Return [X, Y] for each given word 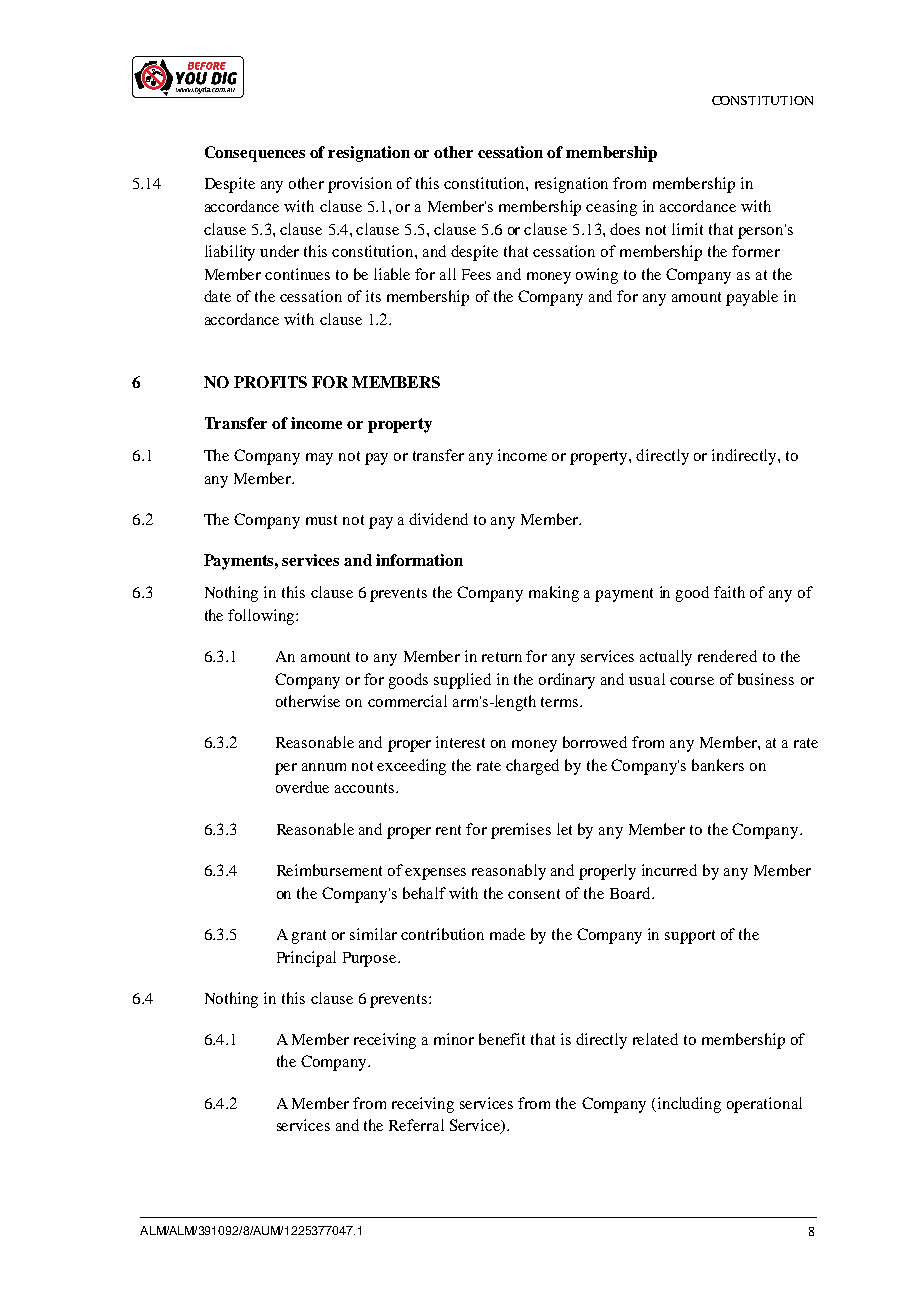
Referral [416, 1125]
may [319, 459]
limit [687, 229]
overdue [302, 787]
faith [729, 592]
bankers [718, 765]
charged [532, 767]
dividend [438, 519]
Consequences [255, 154]
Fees [476, 274]
